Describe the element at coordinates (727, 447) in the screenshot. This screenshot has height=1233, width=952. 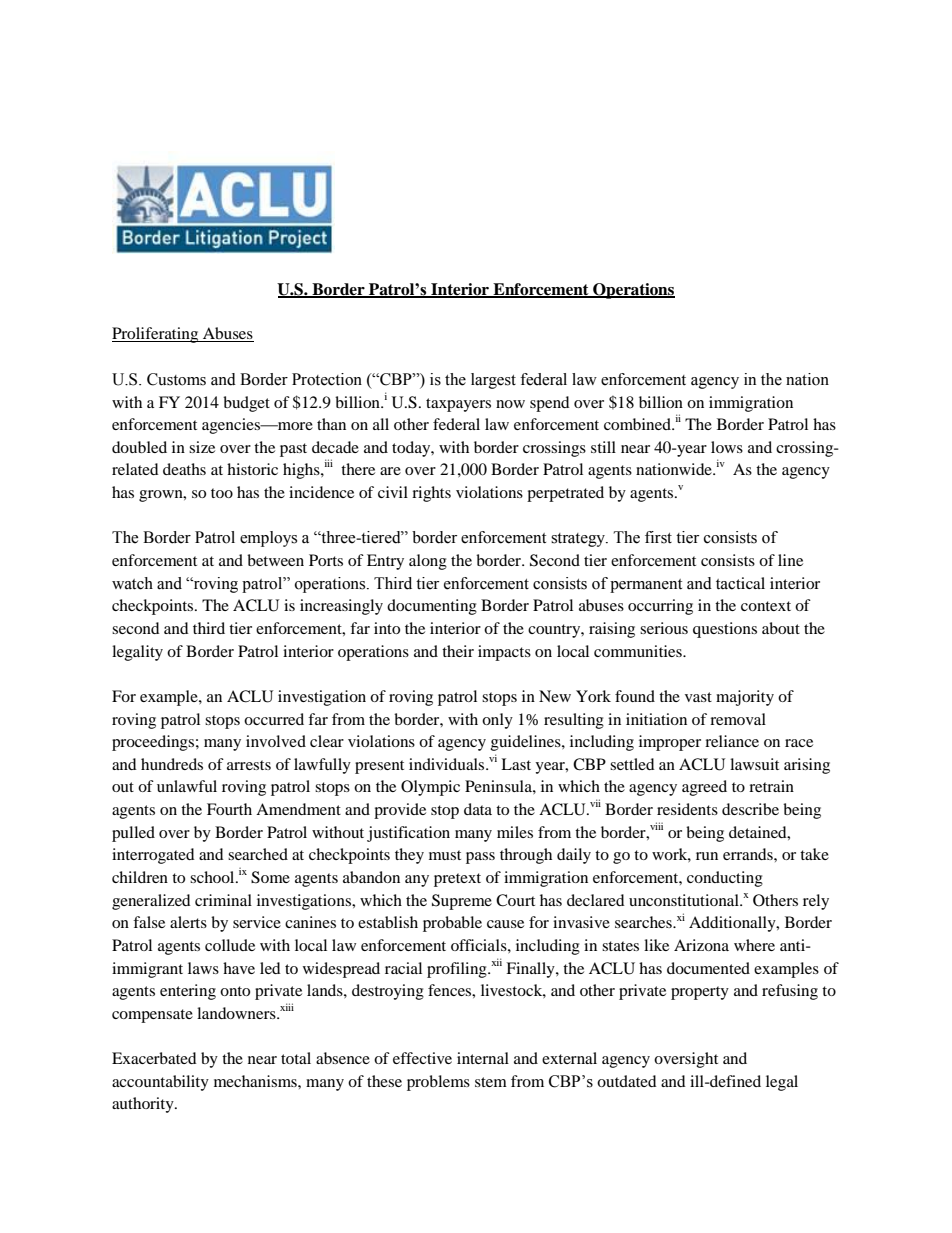
I see `lows` at that location.
